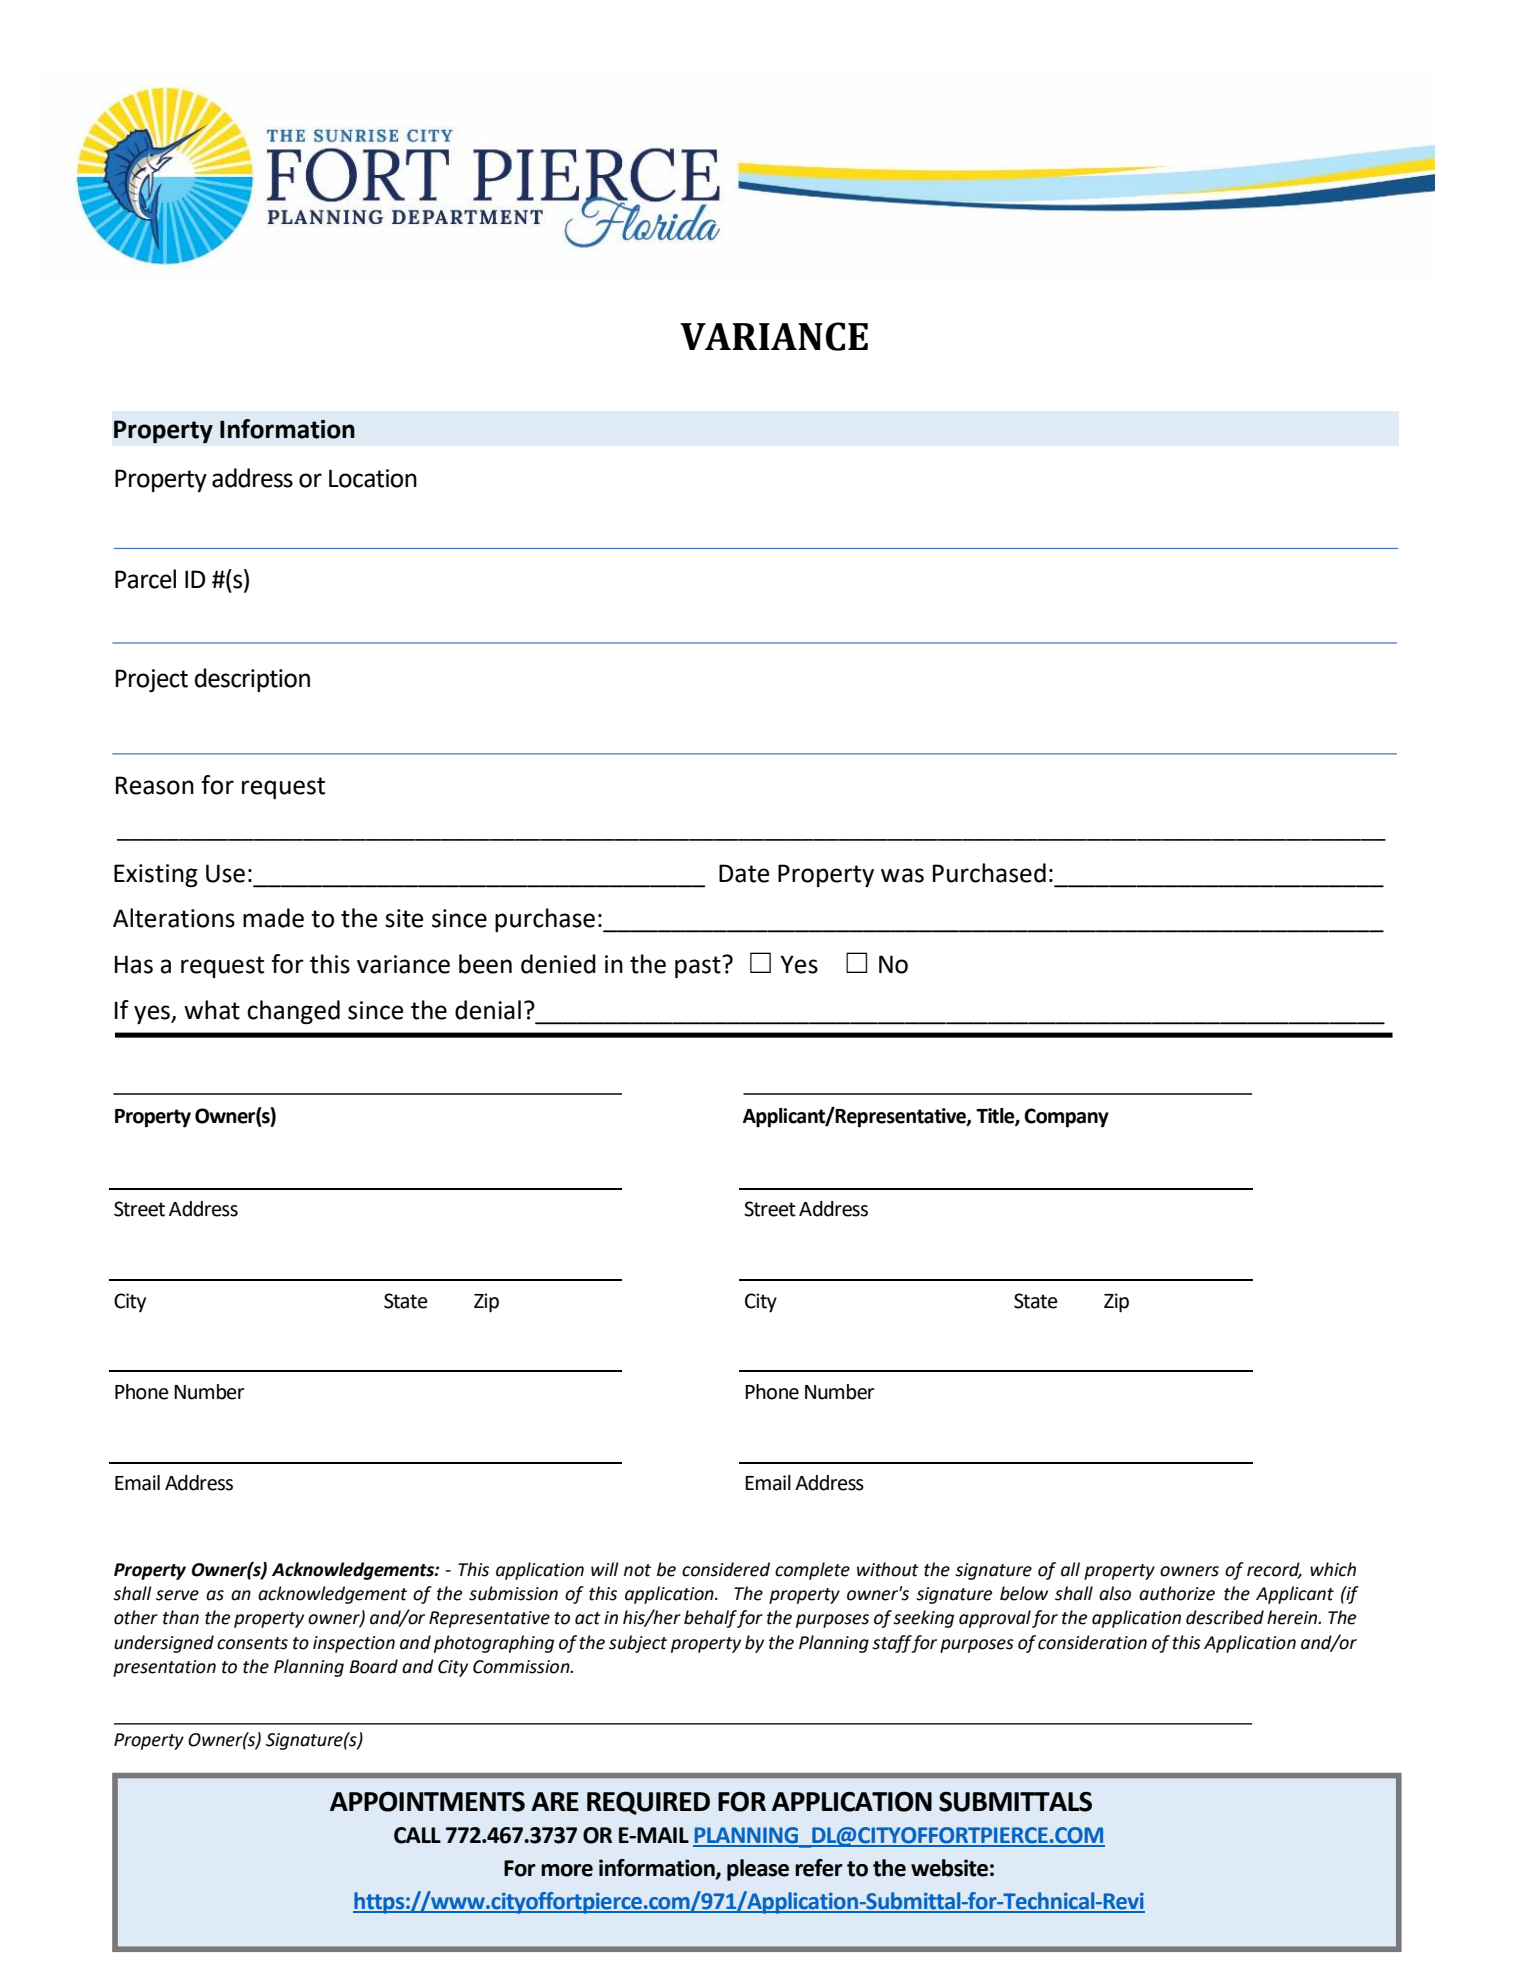 The width and height of the screenshot is (1530, 1980). I want to click on CALL, so click(417, 1835).
